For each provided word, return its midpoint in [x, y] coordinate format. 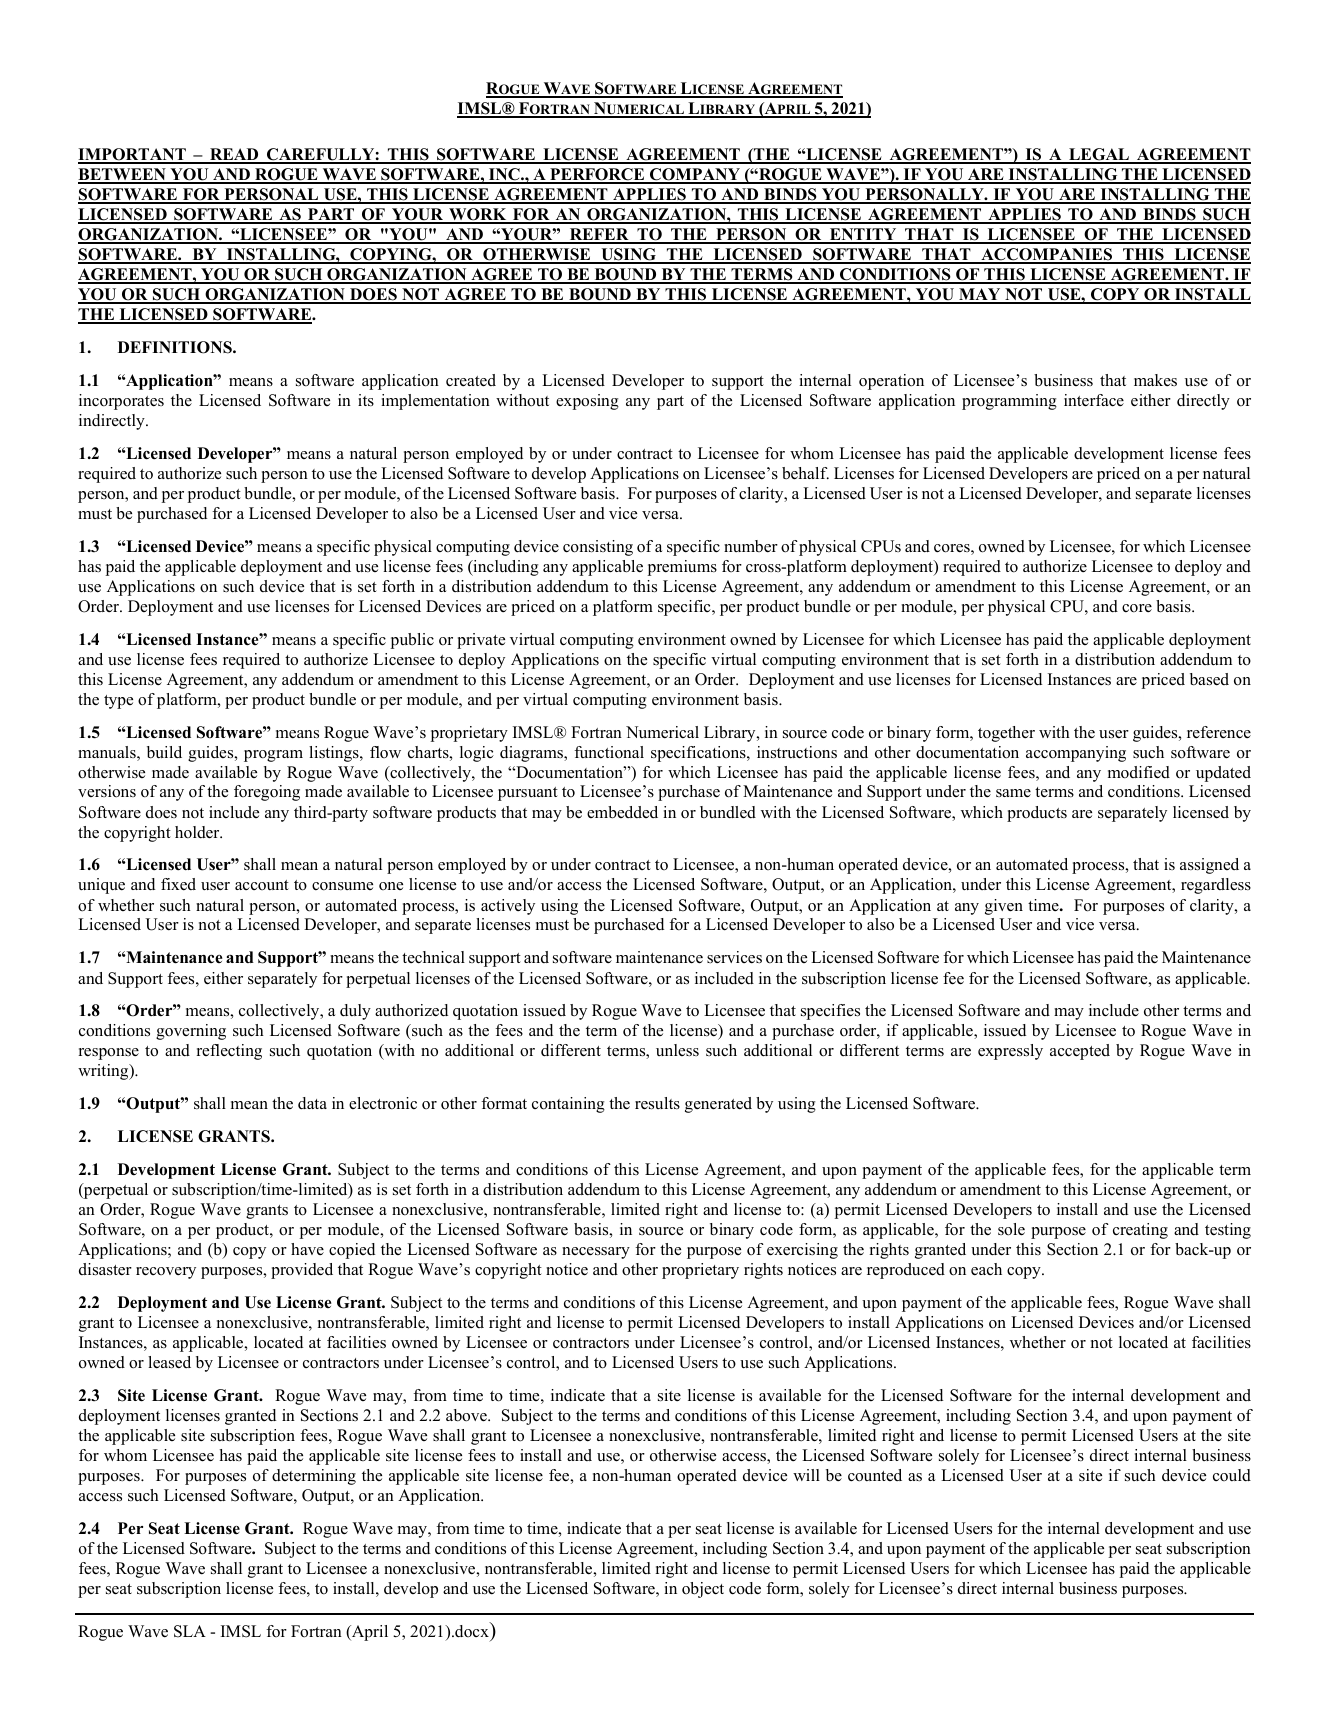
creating [1140, 1231]
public [412, 641]
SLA [190, 1631]
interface [1094, 400]
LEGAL [1099, 155]
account [262, 885]
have [307, 1249]
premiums [682, 568]
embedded [622, 812]
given [1004, 907]
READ [234, 155]
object [703, 1590]
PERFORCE [597, 175]
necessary [596, 1253]
